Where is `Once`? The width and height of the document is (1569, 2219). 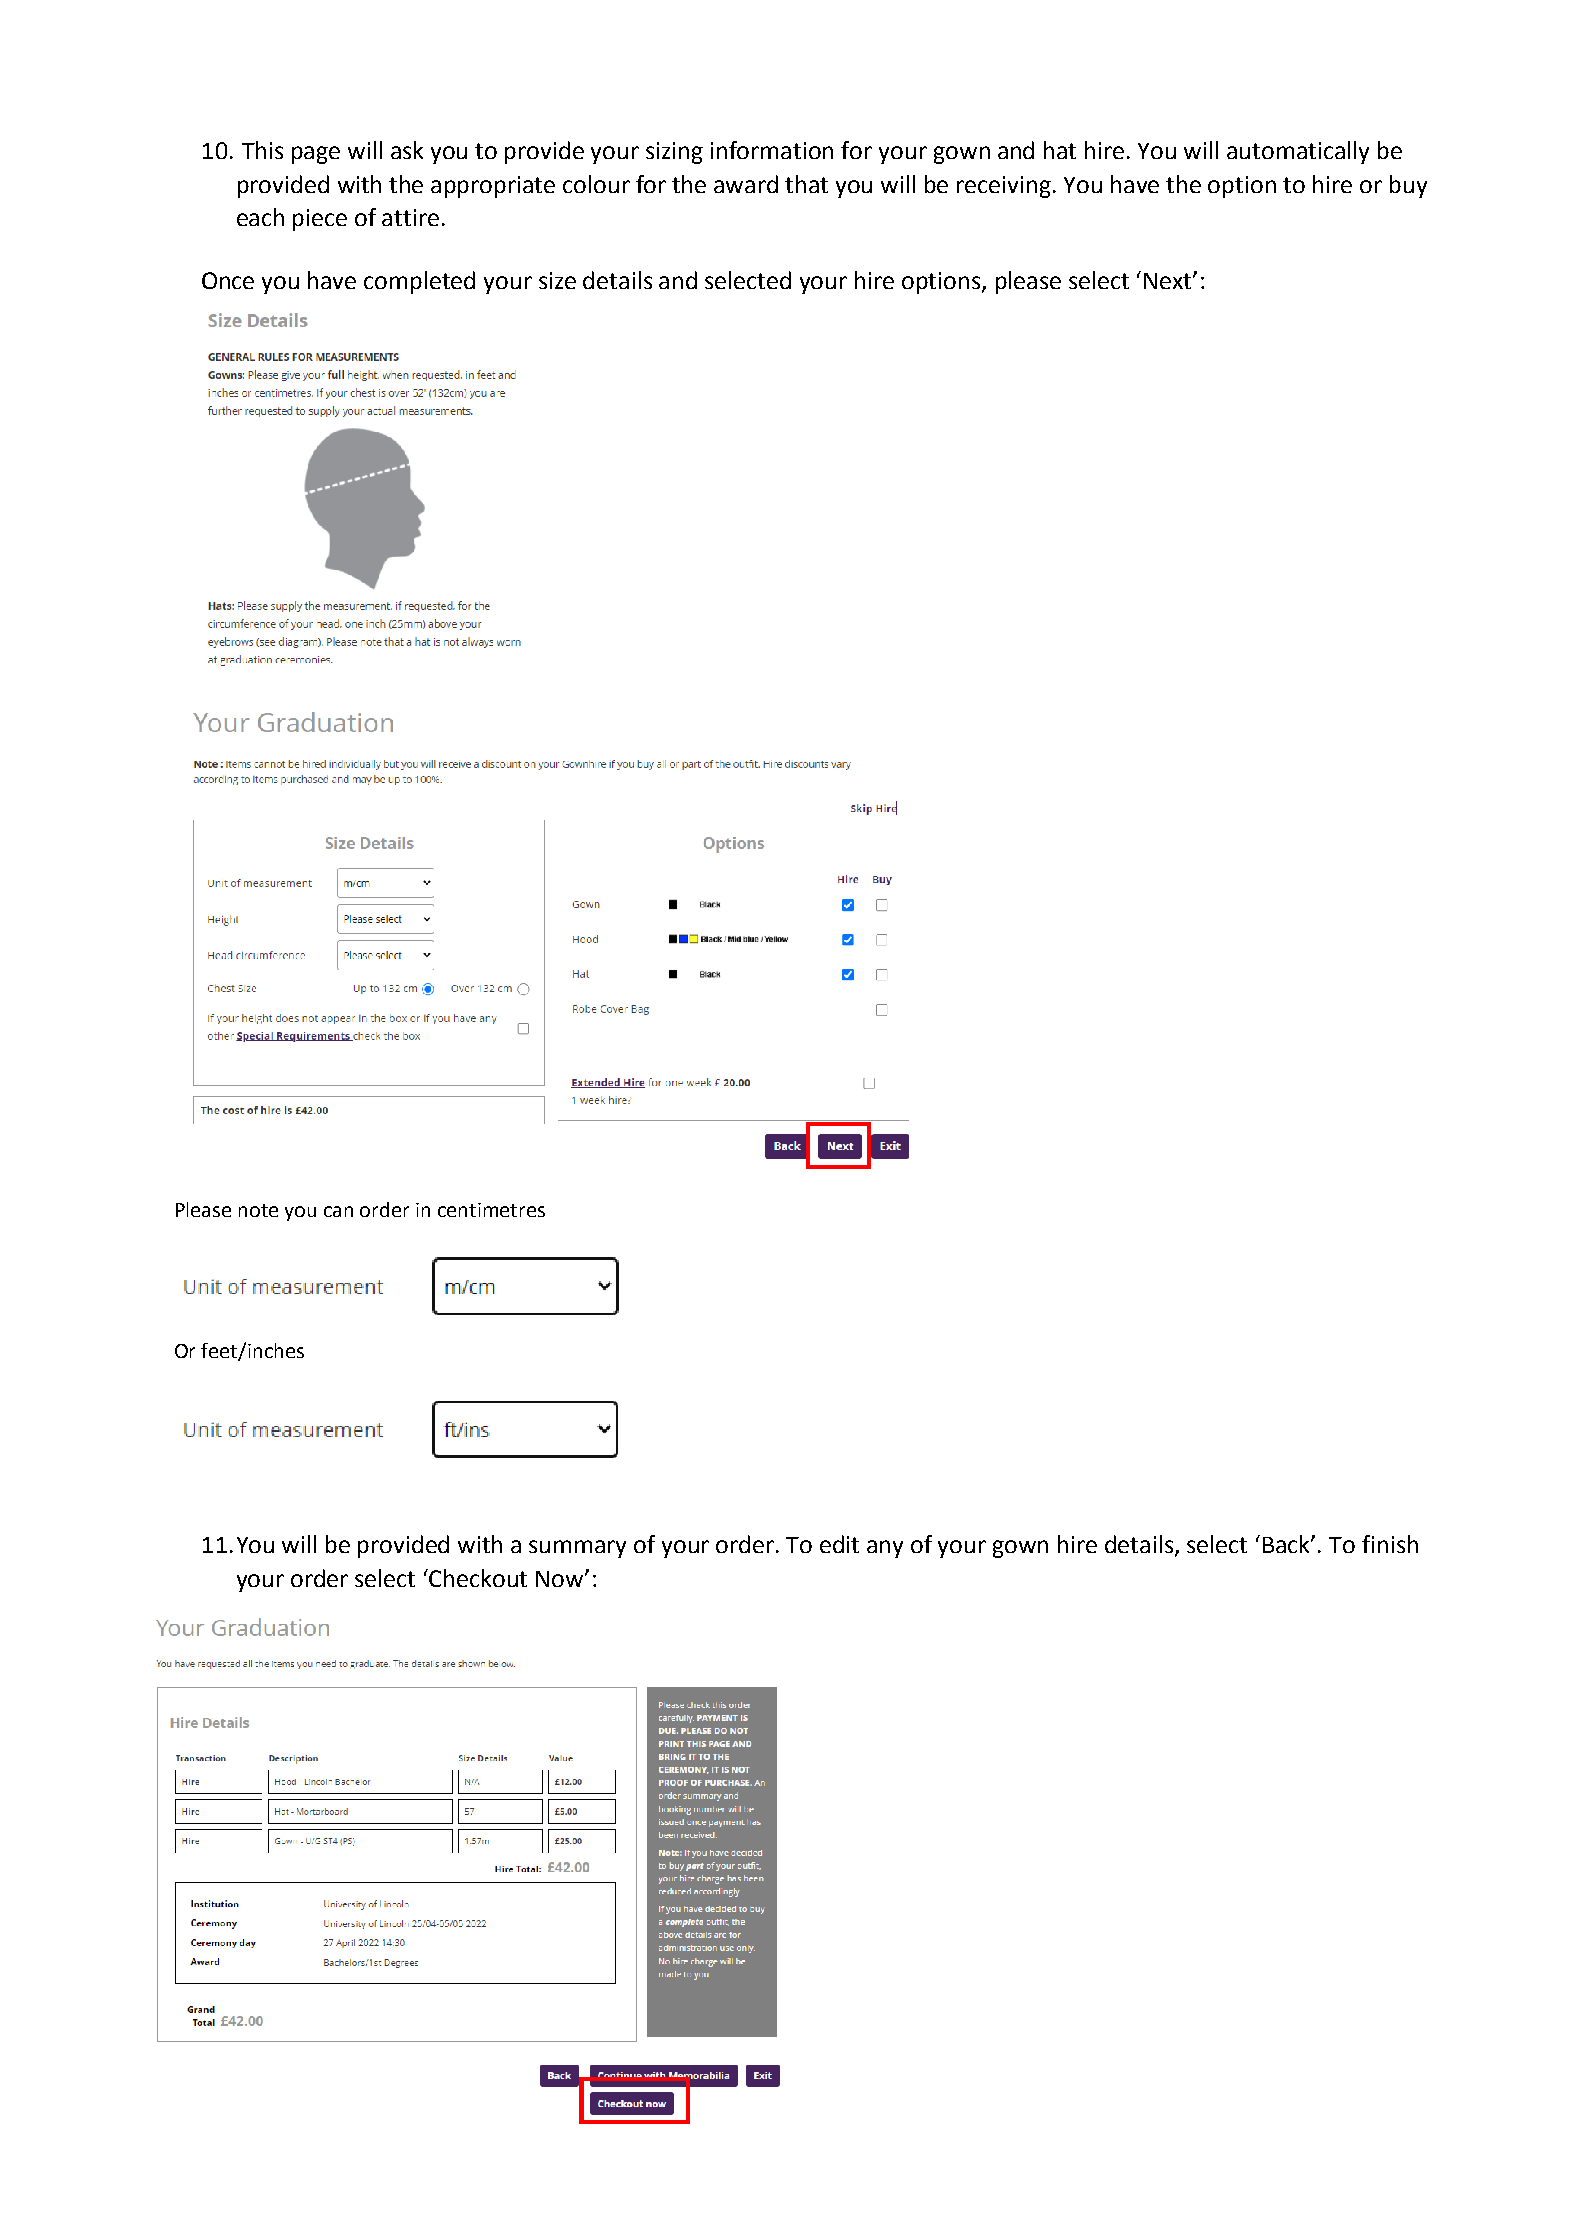 Once is located at coordinates (228, 280).
